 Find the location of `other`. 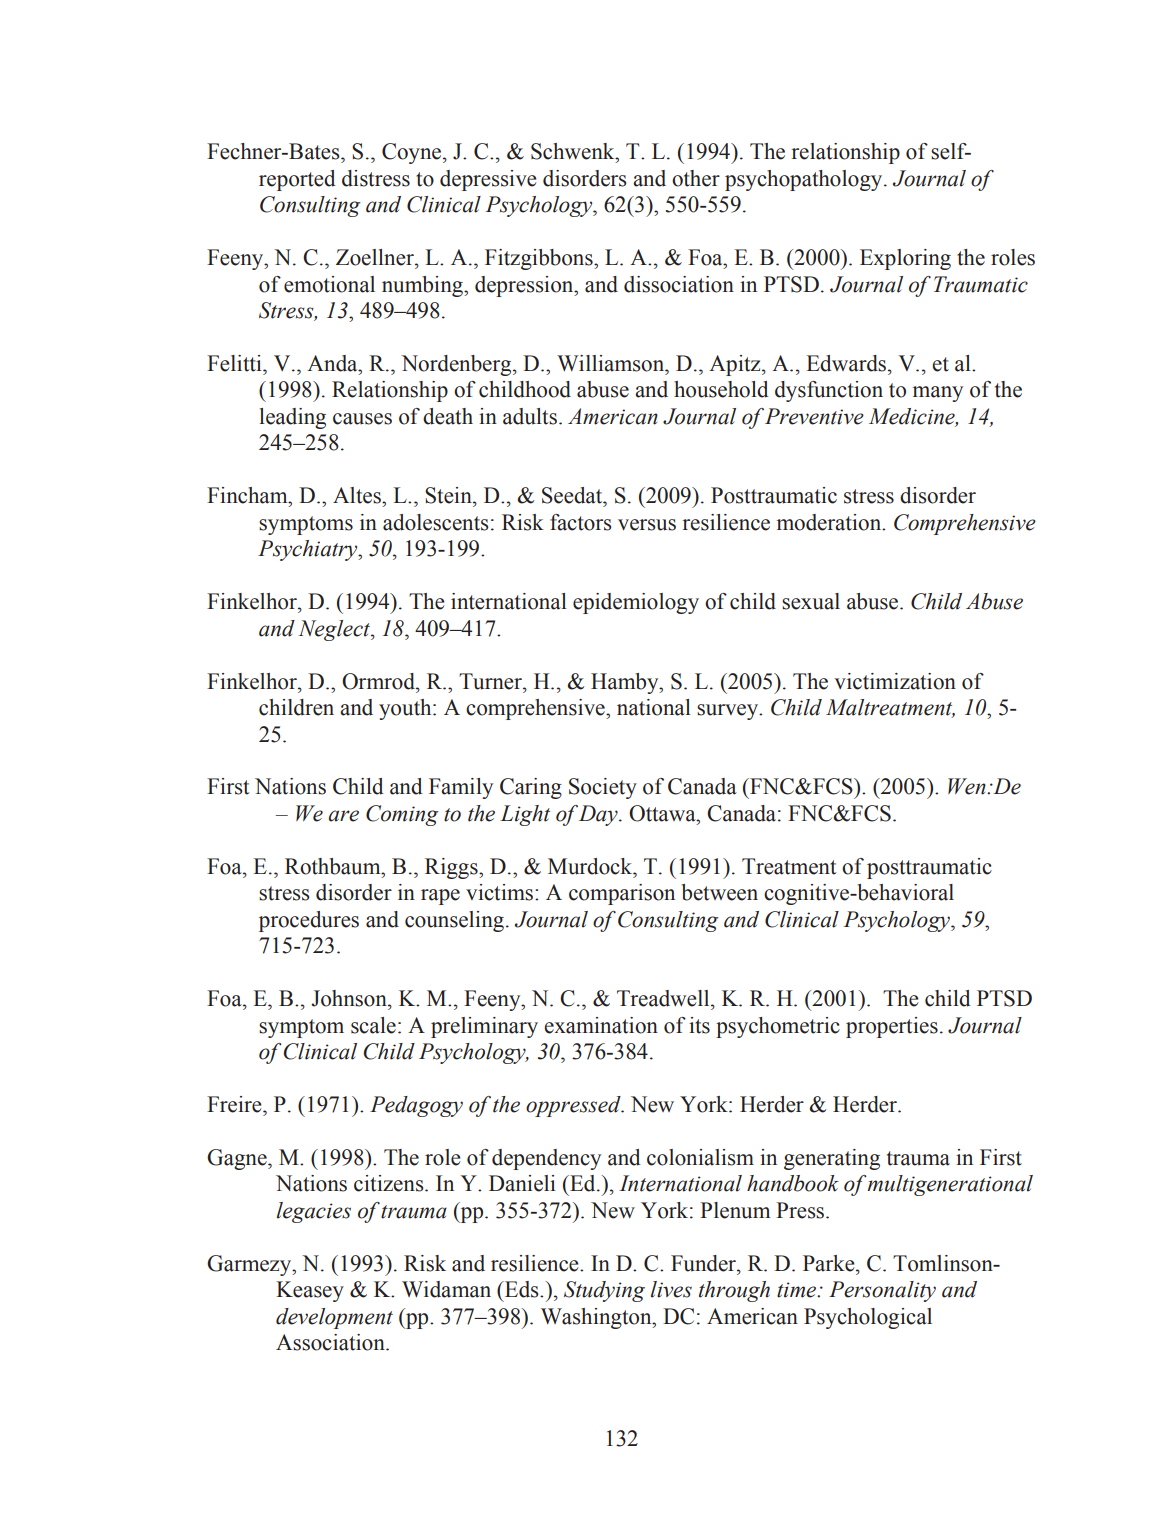

other is located at coordinates (696, 178).
